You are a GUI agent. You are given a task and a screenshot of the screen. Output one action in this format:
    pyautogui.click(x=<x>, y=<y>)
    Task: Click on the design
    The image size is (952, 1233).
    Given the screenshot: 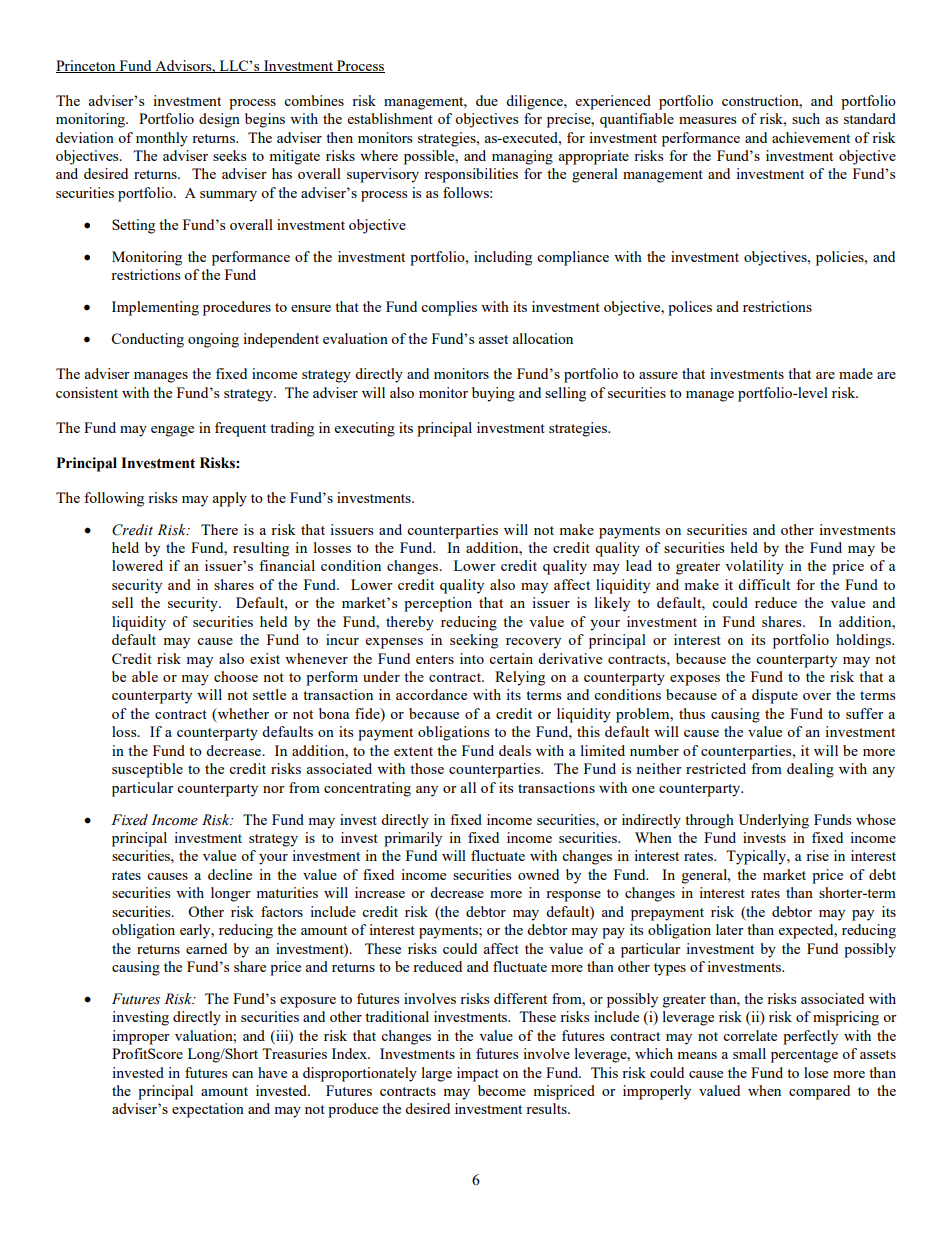 What is the action you would take?
    pyautogui.click(x=219, y=120)
